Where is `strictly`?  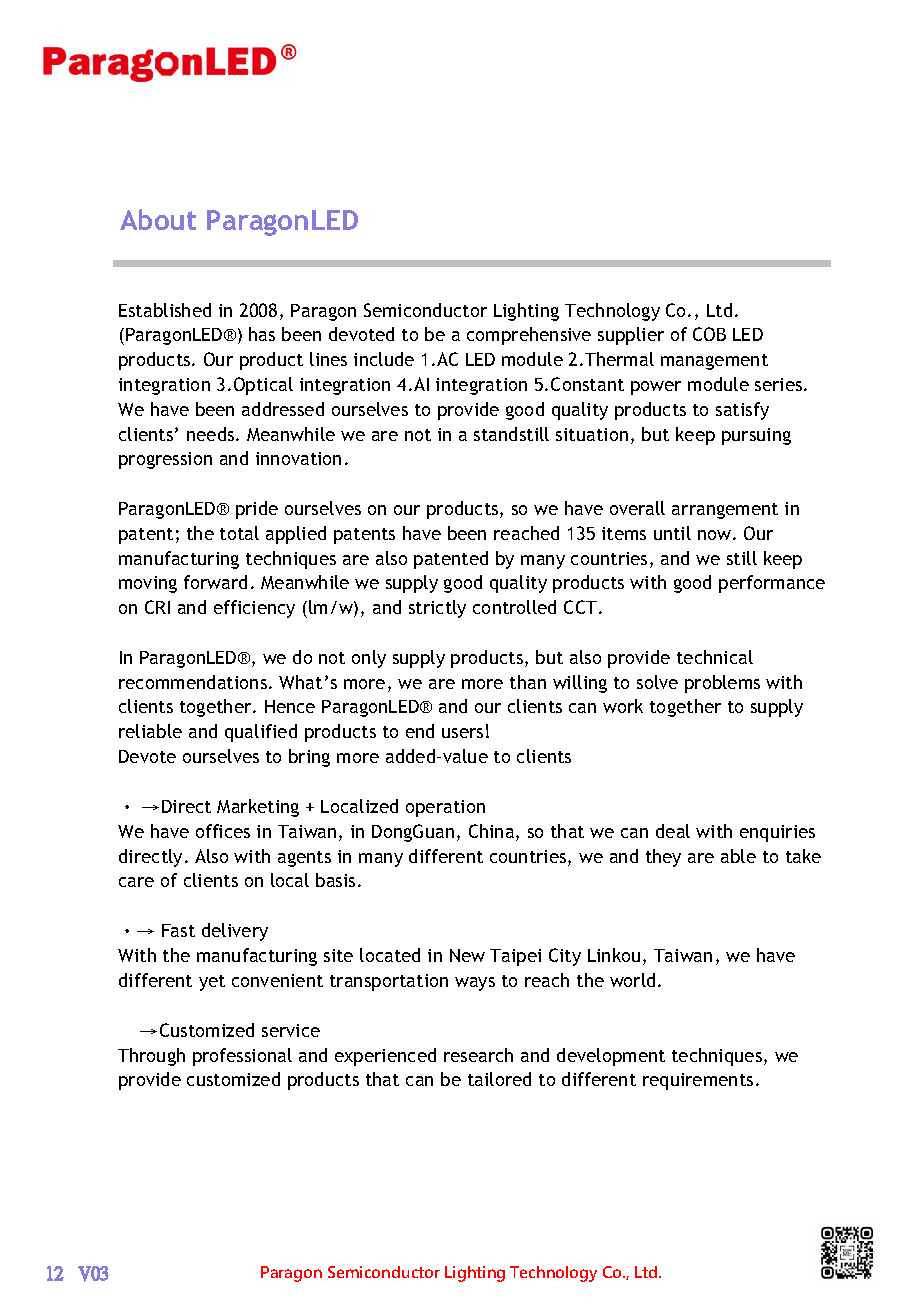
strictly is located at coordinates (437, 609).
